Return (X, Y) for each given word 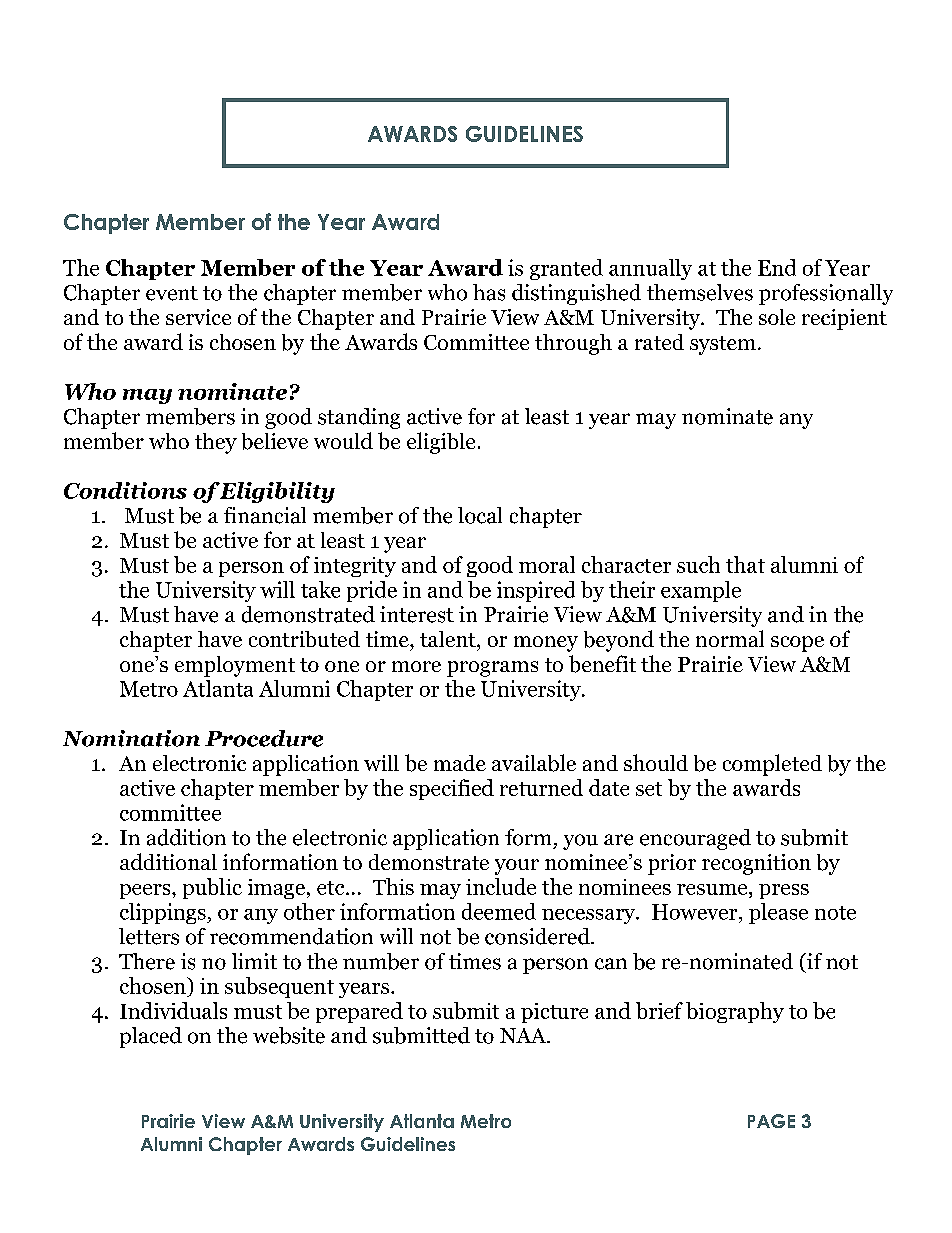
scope (797, 644)
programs (492, 669)
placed (151, 1037)
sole (777, 317)
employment (235, 666)
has (489, 292)
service (198, 317)
